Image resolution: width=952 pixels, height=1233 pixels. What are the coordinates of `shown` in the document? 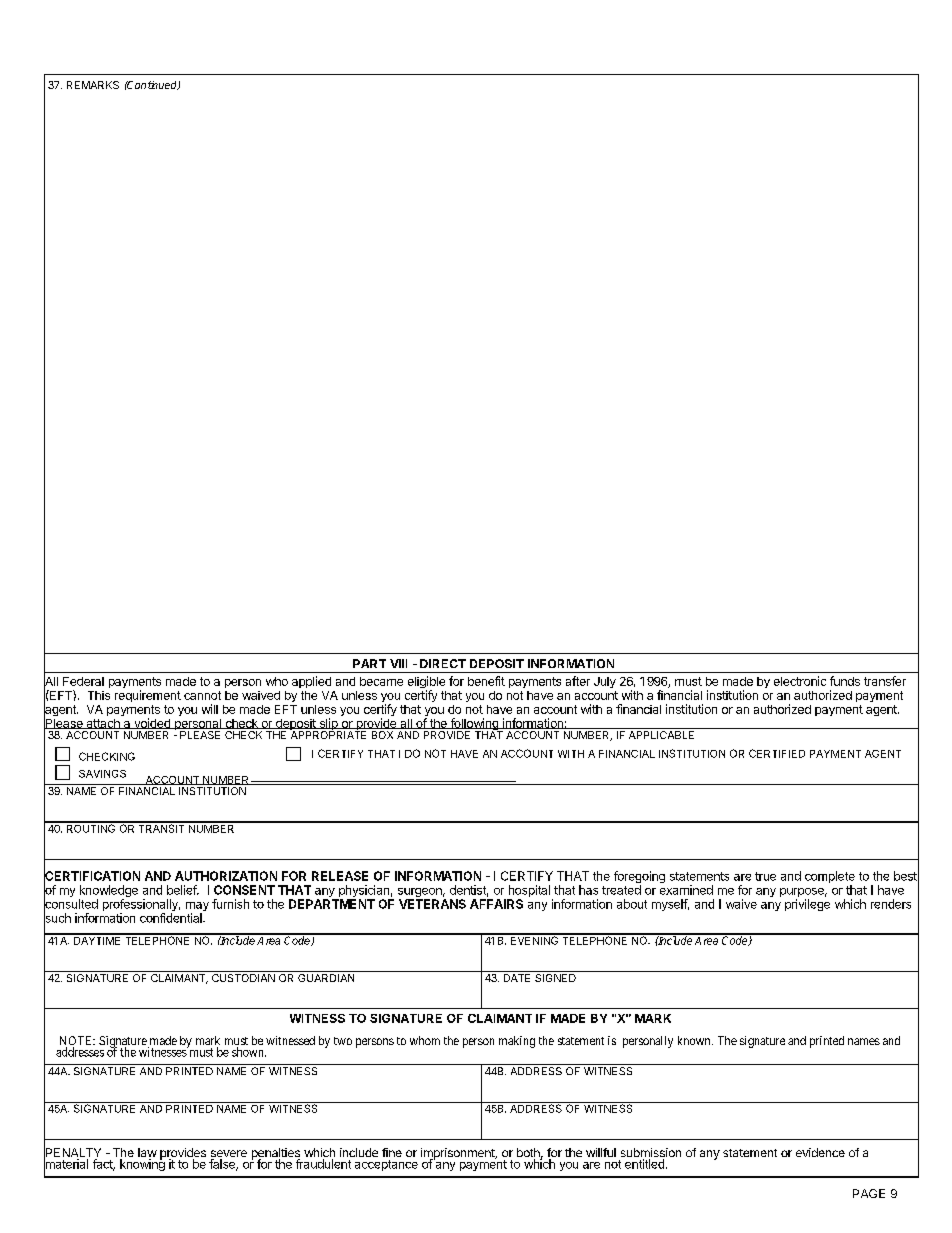 It's located at (249, 1052).
